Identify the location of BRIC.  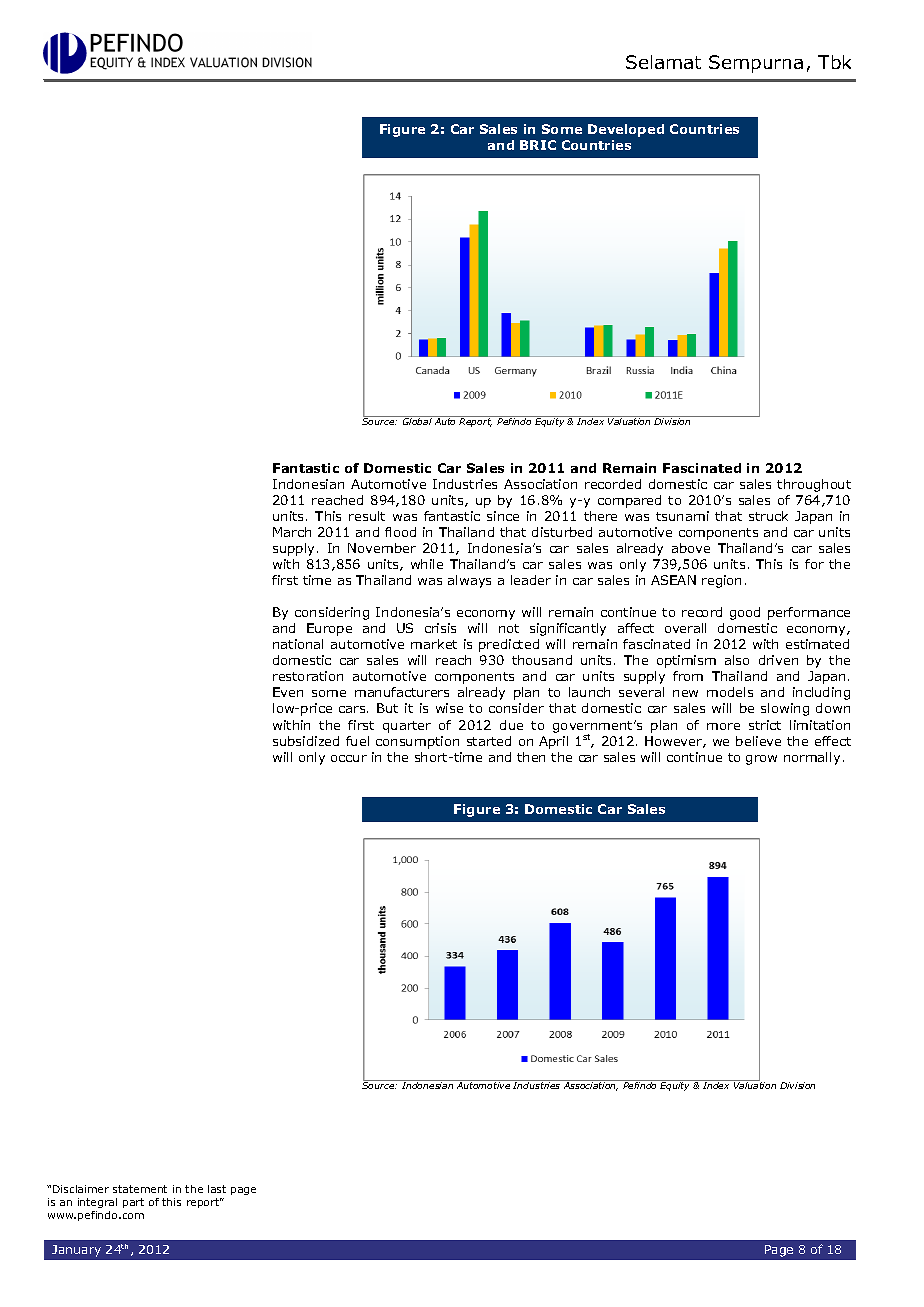
(538, 145).
